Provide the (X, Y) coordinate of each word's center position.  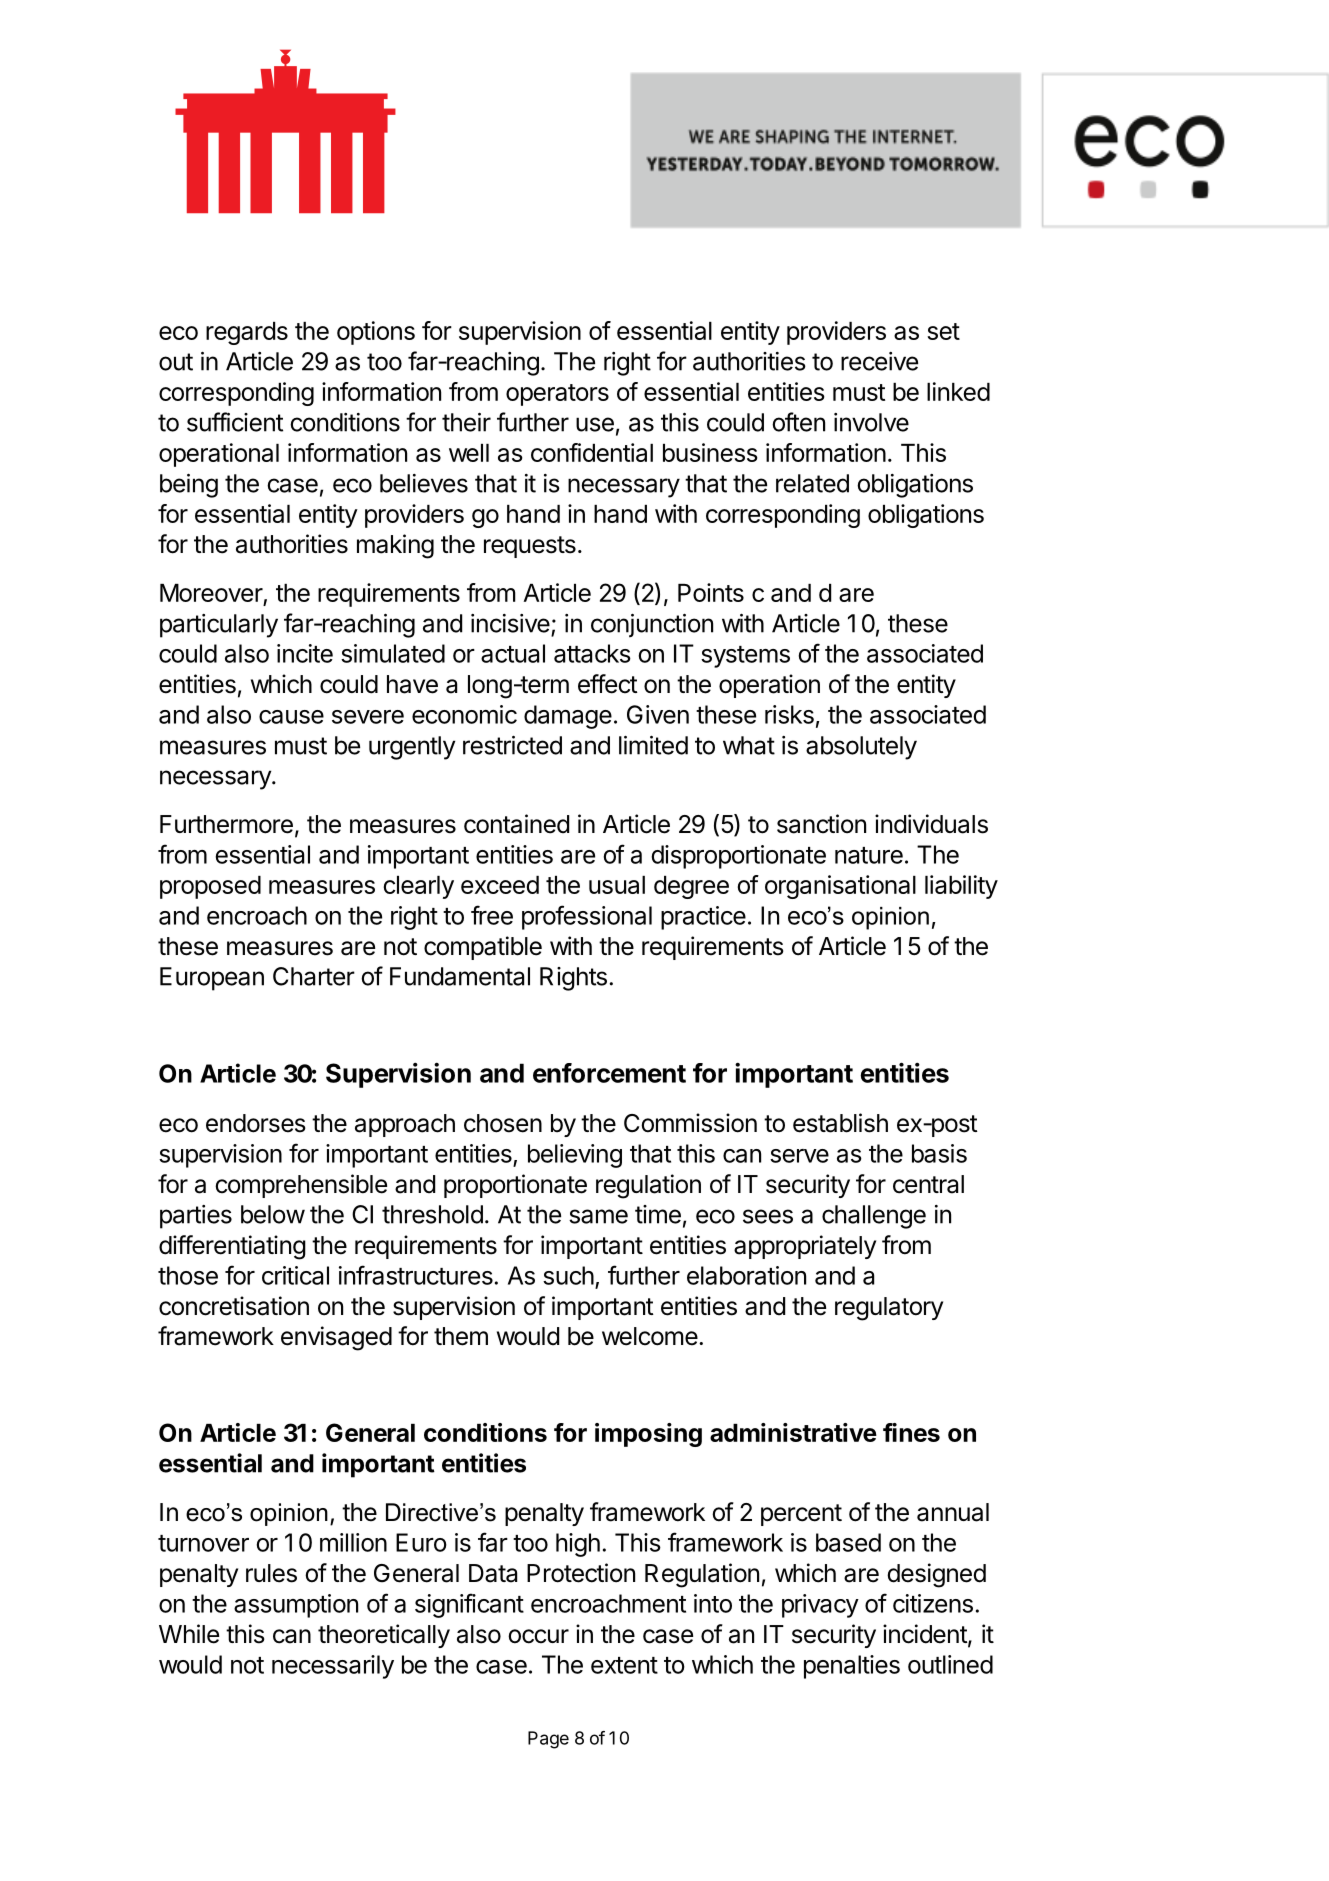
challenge (874, 1217)
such (568, 1275)
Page (548, 1740)
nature (869, 855)
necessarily (333, 1667)
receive (879, 361)
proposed (210, 887)
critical (295, 1275)
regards (247, 333)
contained (516, 824)
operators (557, 395)
